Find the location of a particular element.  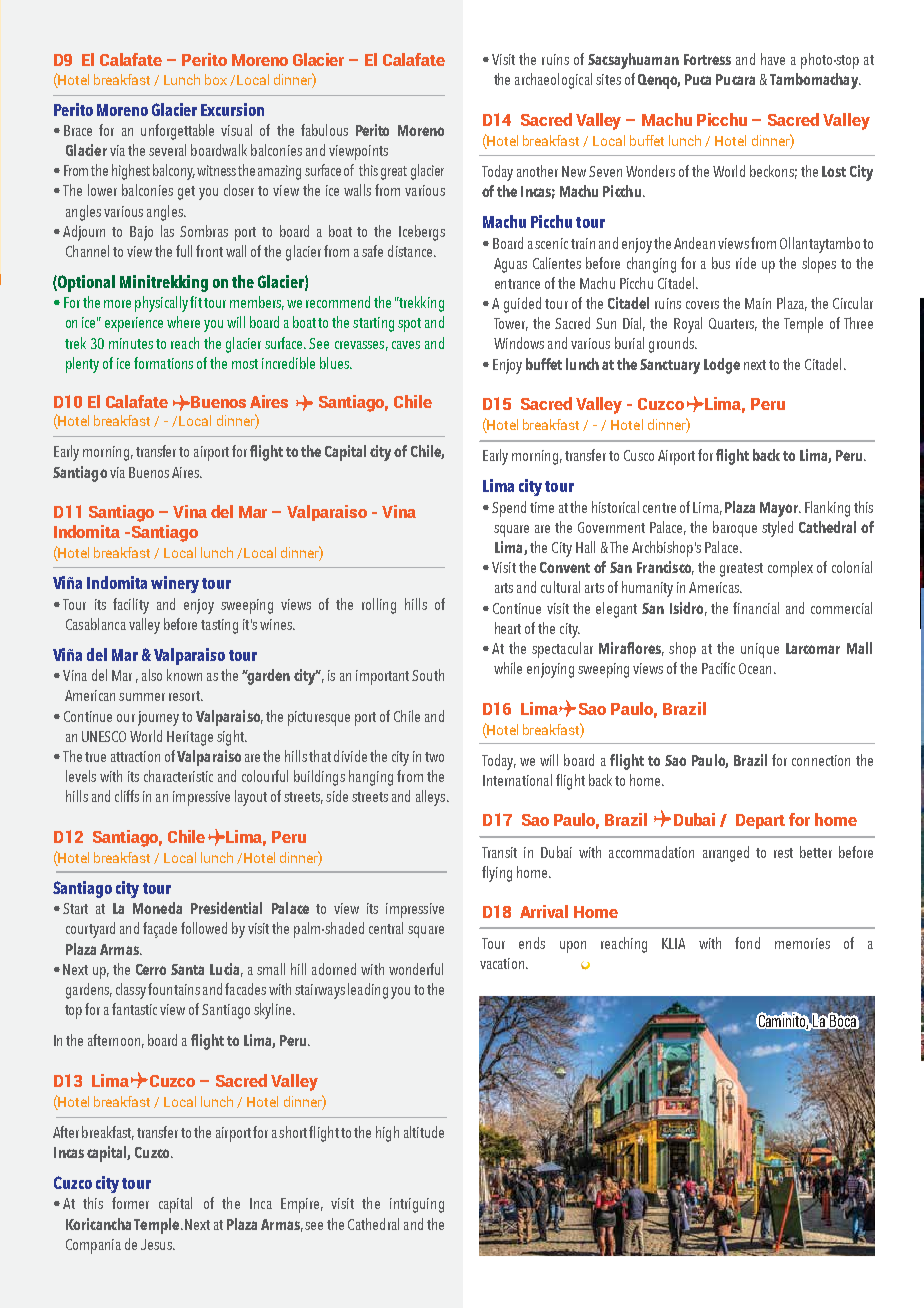

followed is located at coordinates (204, 928).
